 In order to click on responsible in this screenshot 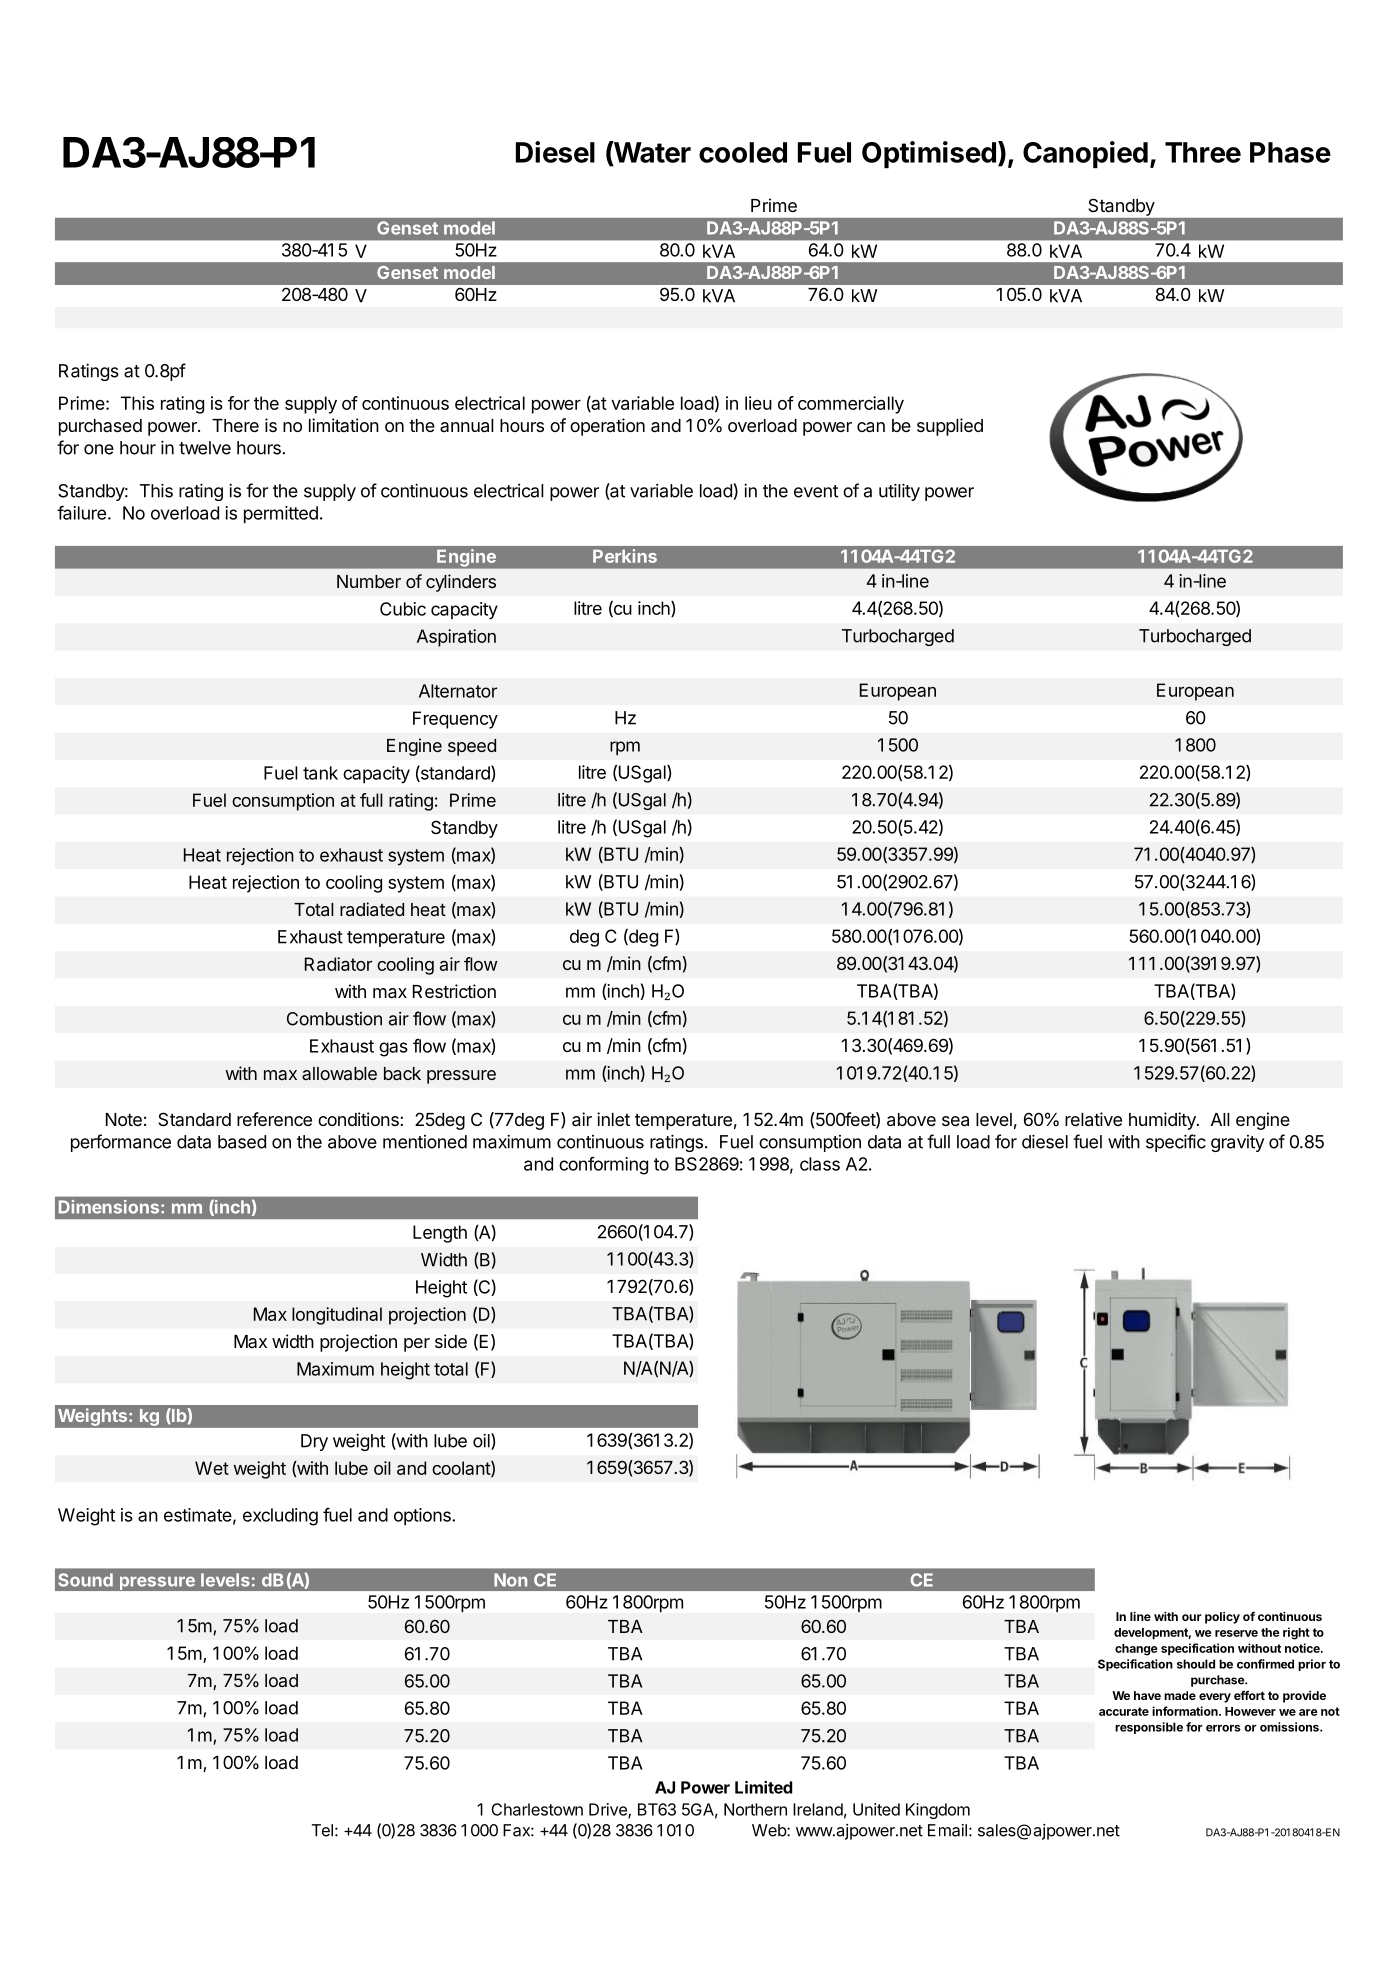, I will do `click(1149, 1728)`.
